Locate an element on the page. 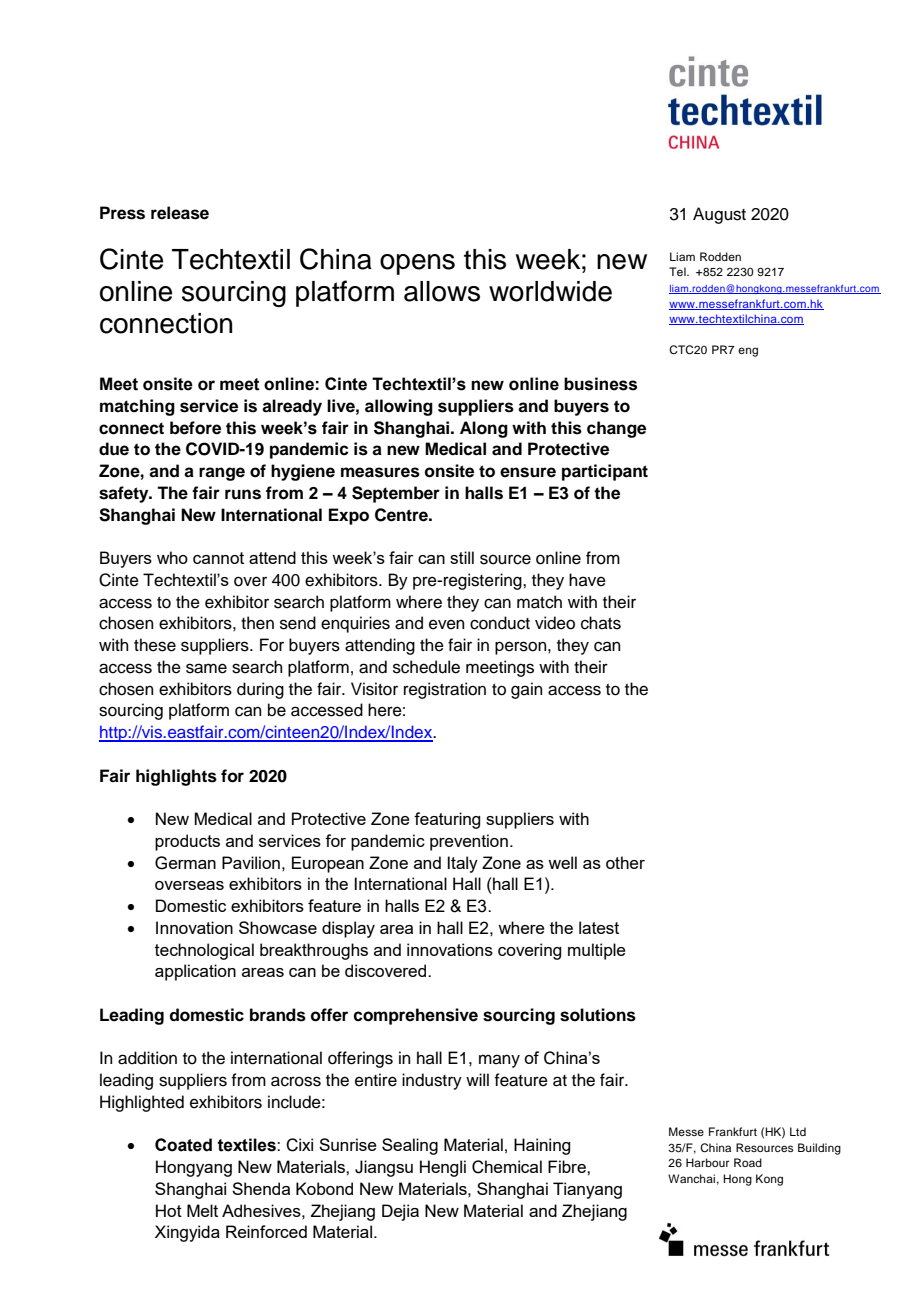 The height and width of the page is (1308, 924). opens is located at coordinates (417, 264).
